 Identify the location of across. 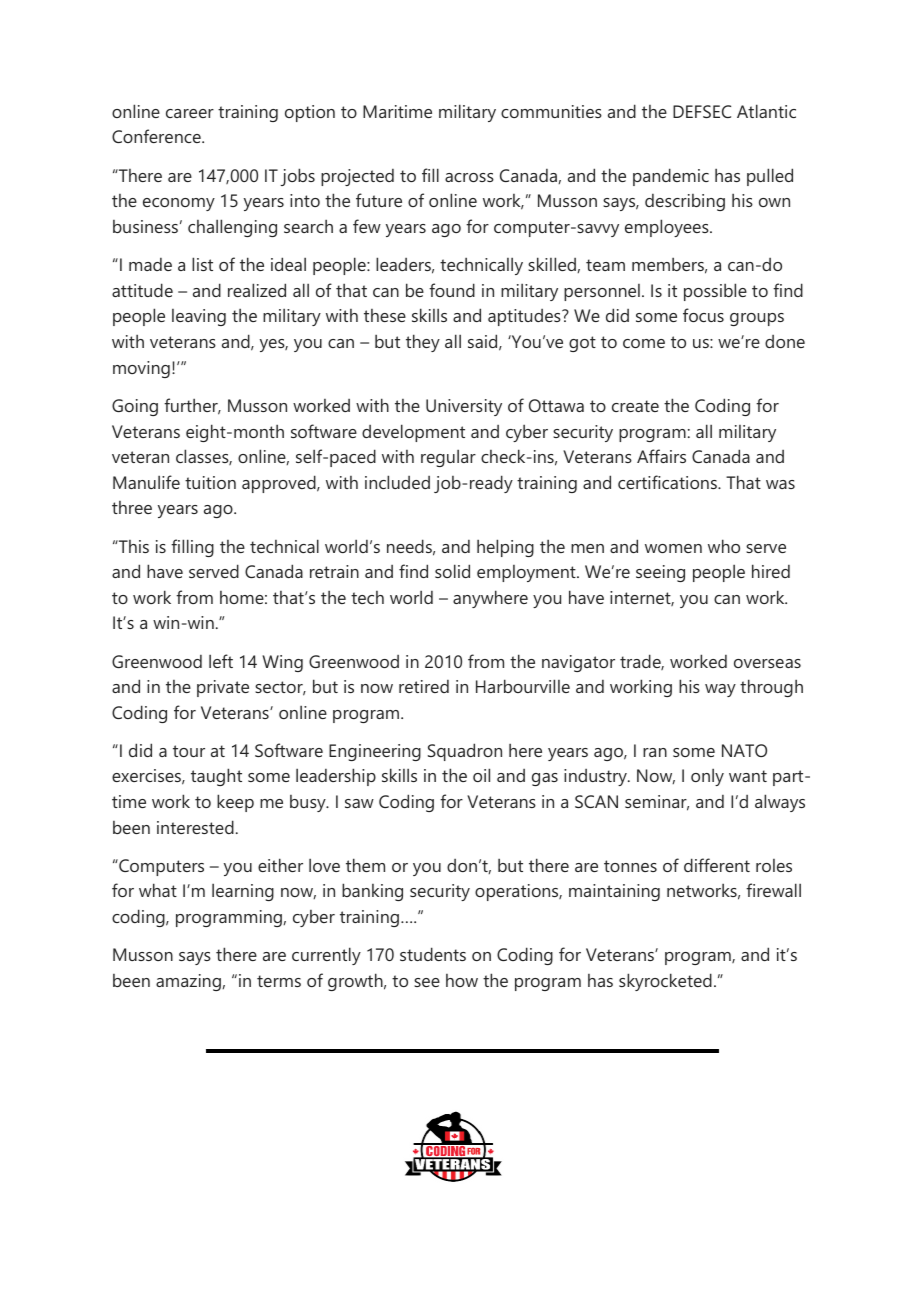
(469, 177).
